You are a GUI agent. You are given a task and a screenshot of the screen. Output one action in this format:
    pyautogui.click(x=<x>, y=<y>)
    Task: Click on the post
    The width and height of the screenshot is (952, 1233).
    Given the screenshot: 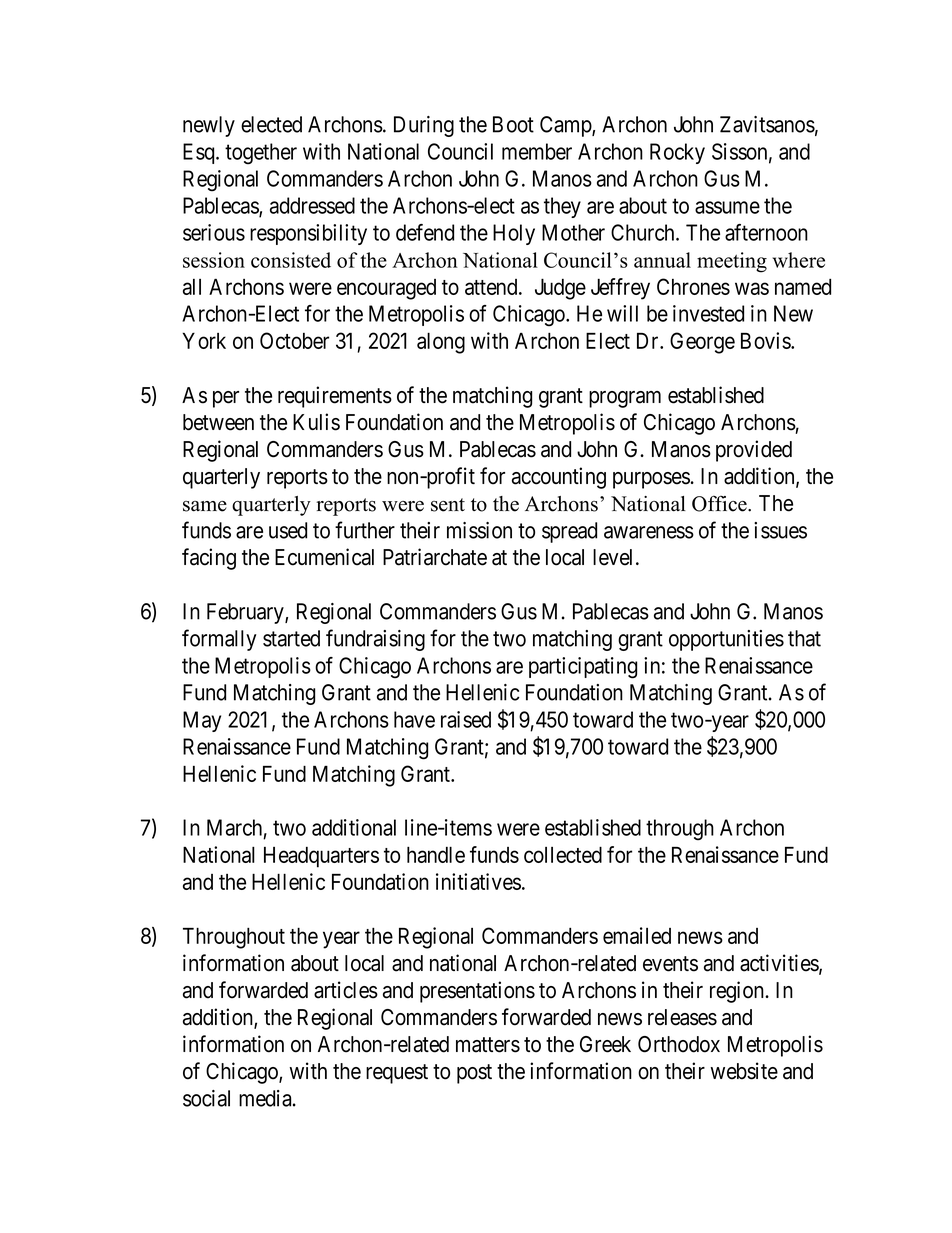 What is the action you would take?
    pyautogui.click(x=474, y=1074)
